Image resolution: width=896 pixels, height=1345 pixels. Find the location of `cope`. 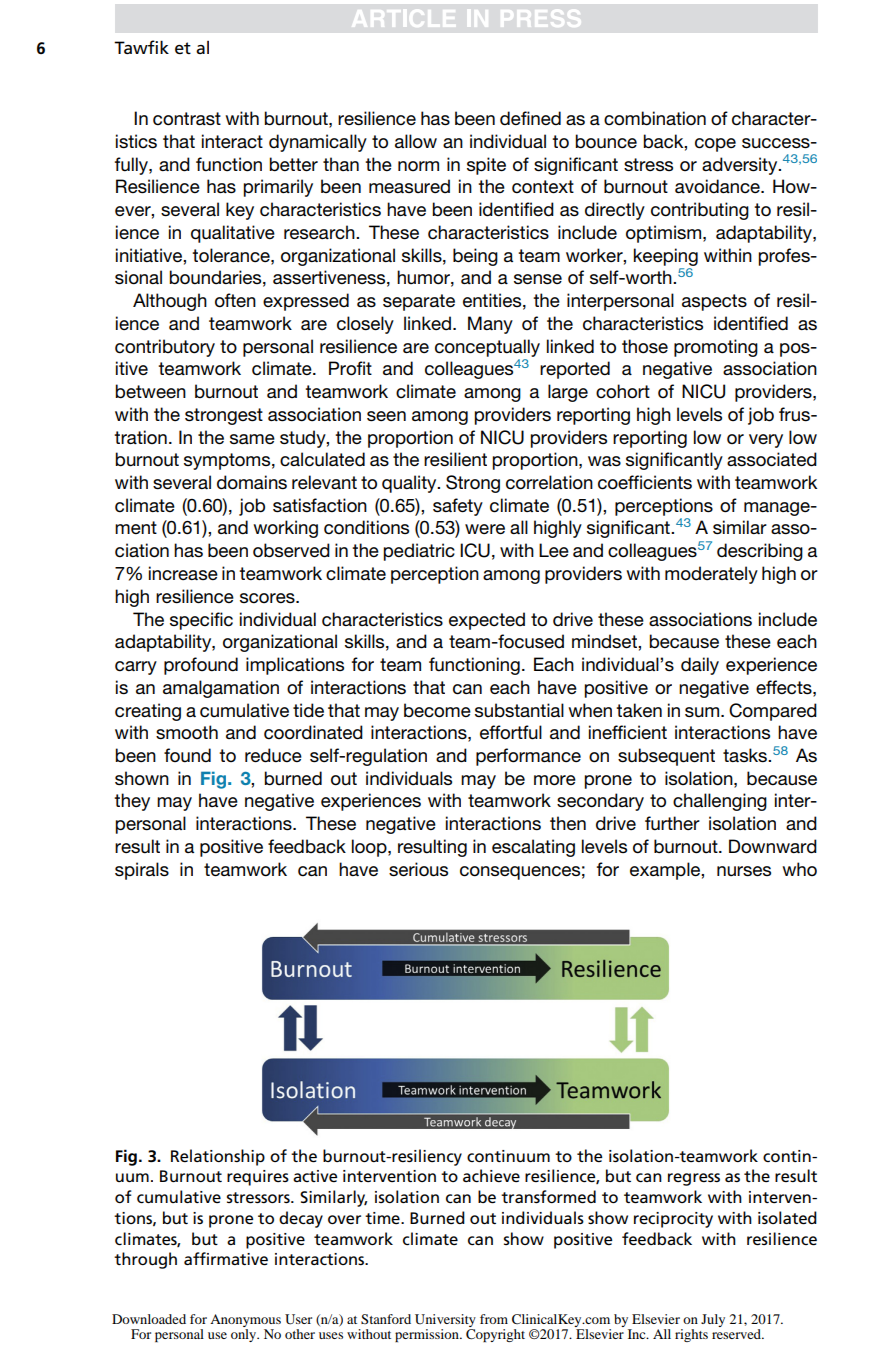

cope is located at coordinates (715, 145).
